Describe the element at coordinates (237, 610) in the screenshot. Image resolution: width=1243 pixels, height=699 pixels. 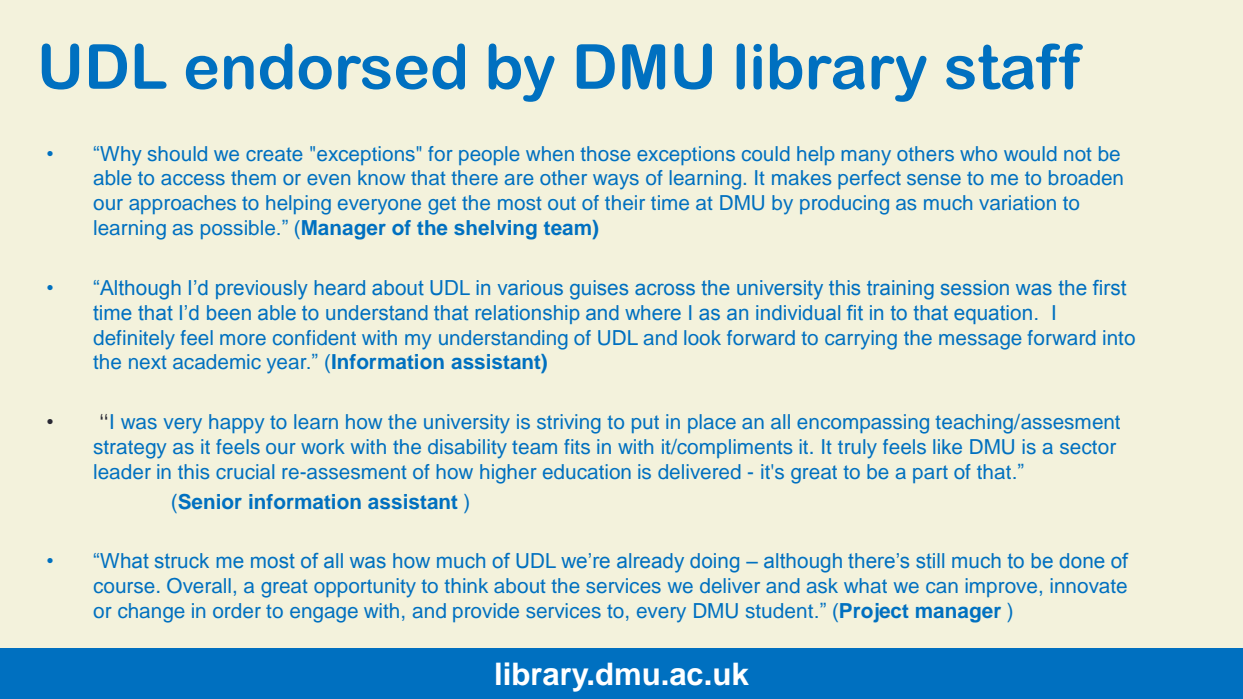
I see `order` at that location.
